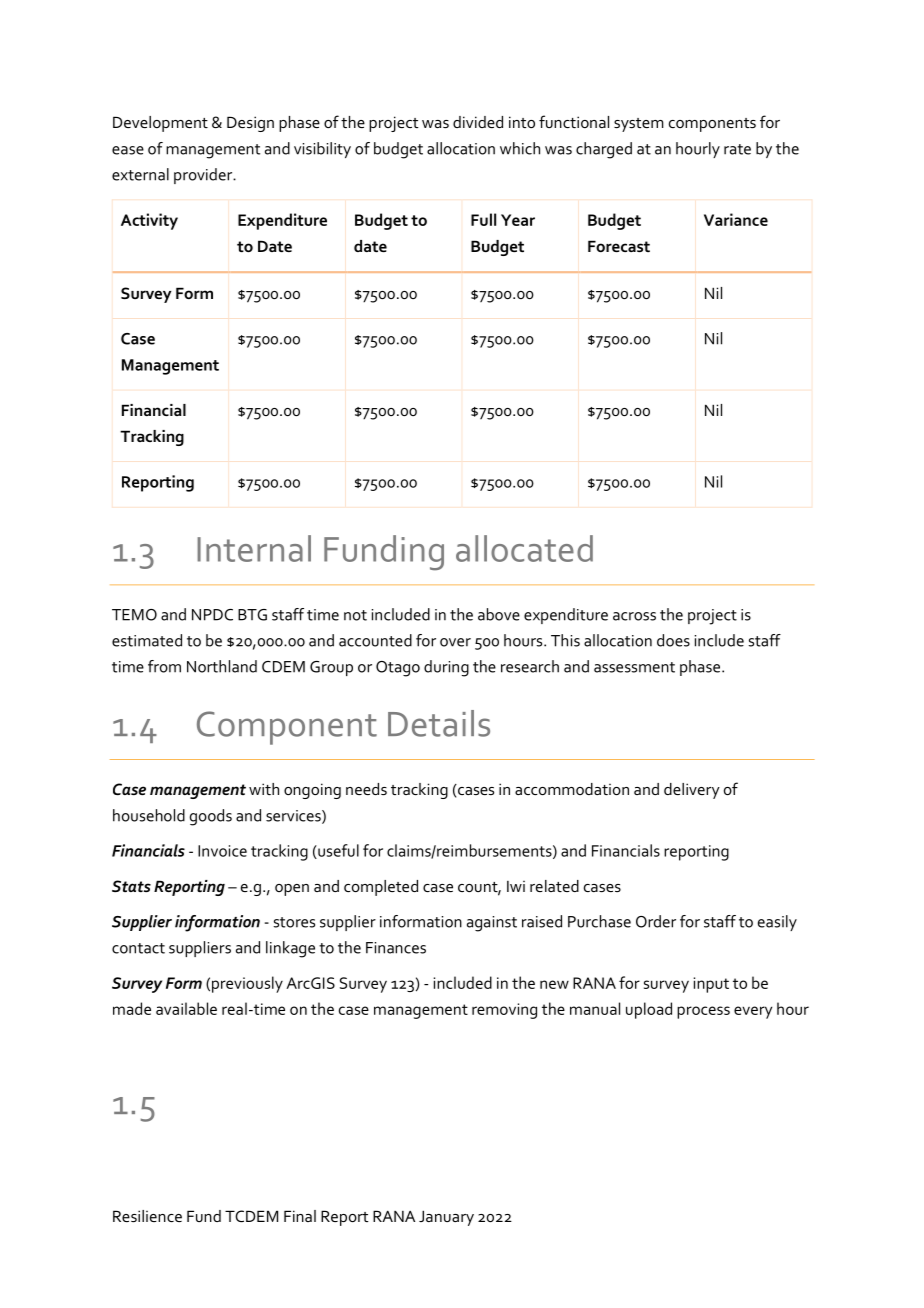 The width and height of the page is (924, 1308). I want to click on does, so click(673, 640).
